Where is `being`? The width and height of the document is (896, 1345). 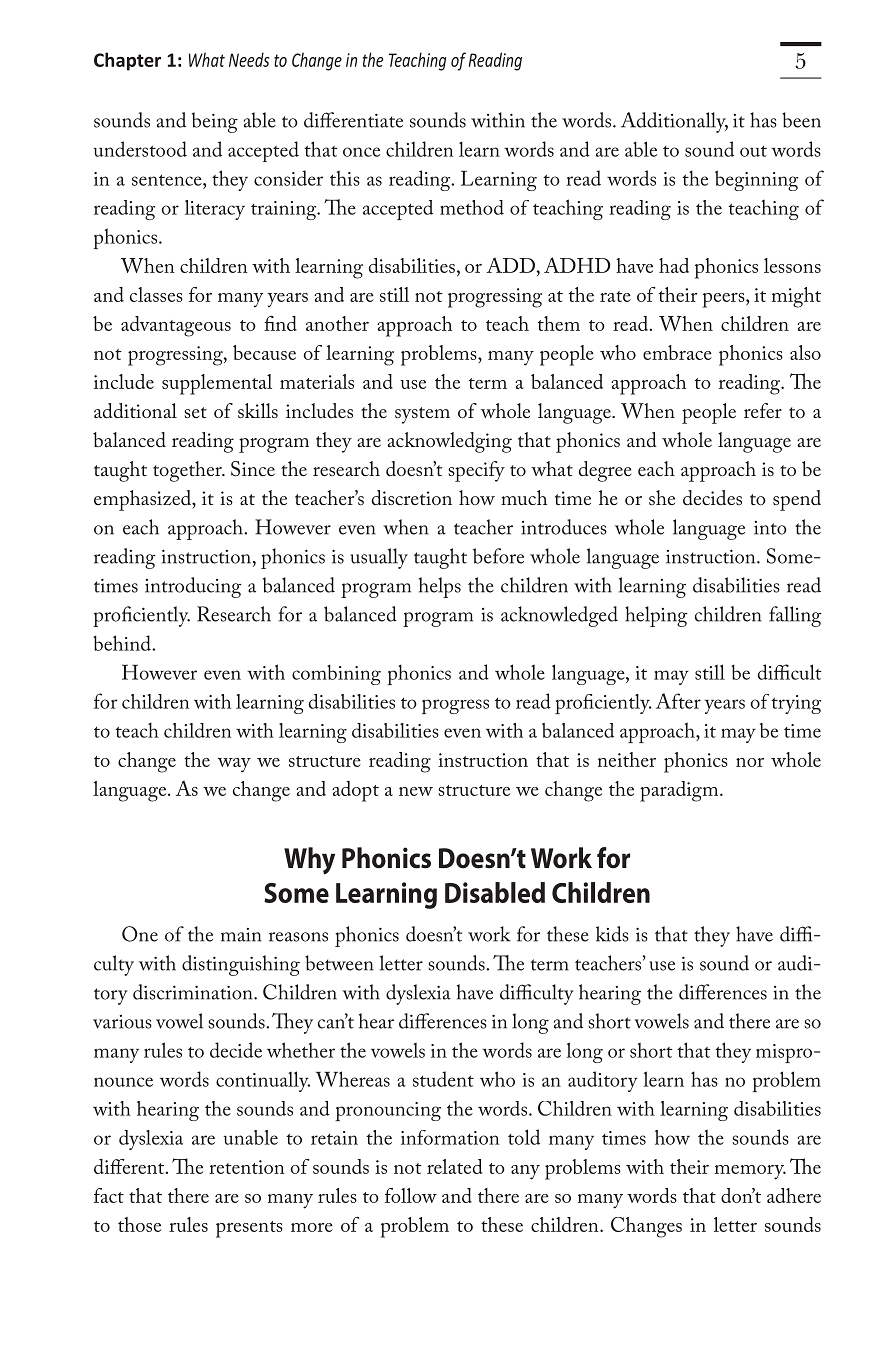
being is located at coordinates (215, 122).
